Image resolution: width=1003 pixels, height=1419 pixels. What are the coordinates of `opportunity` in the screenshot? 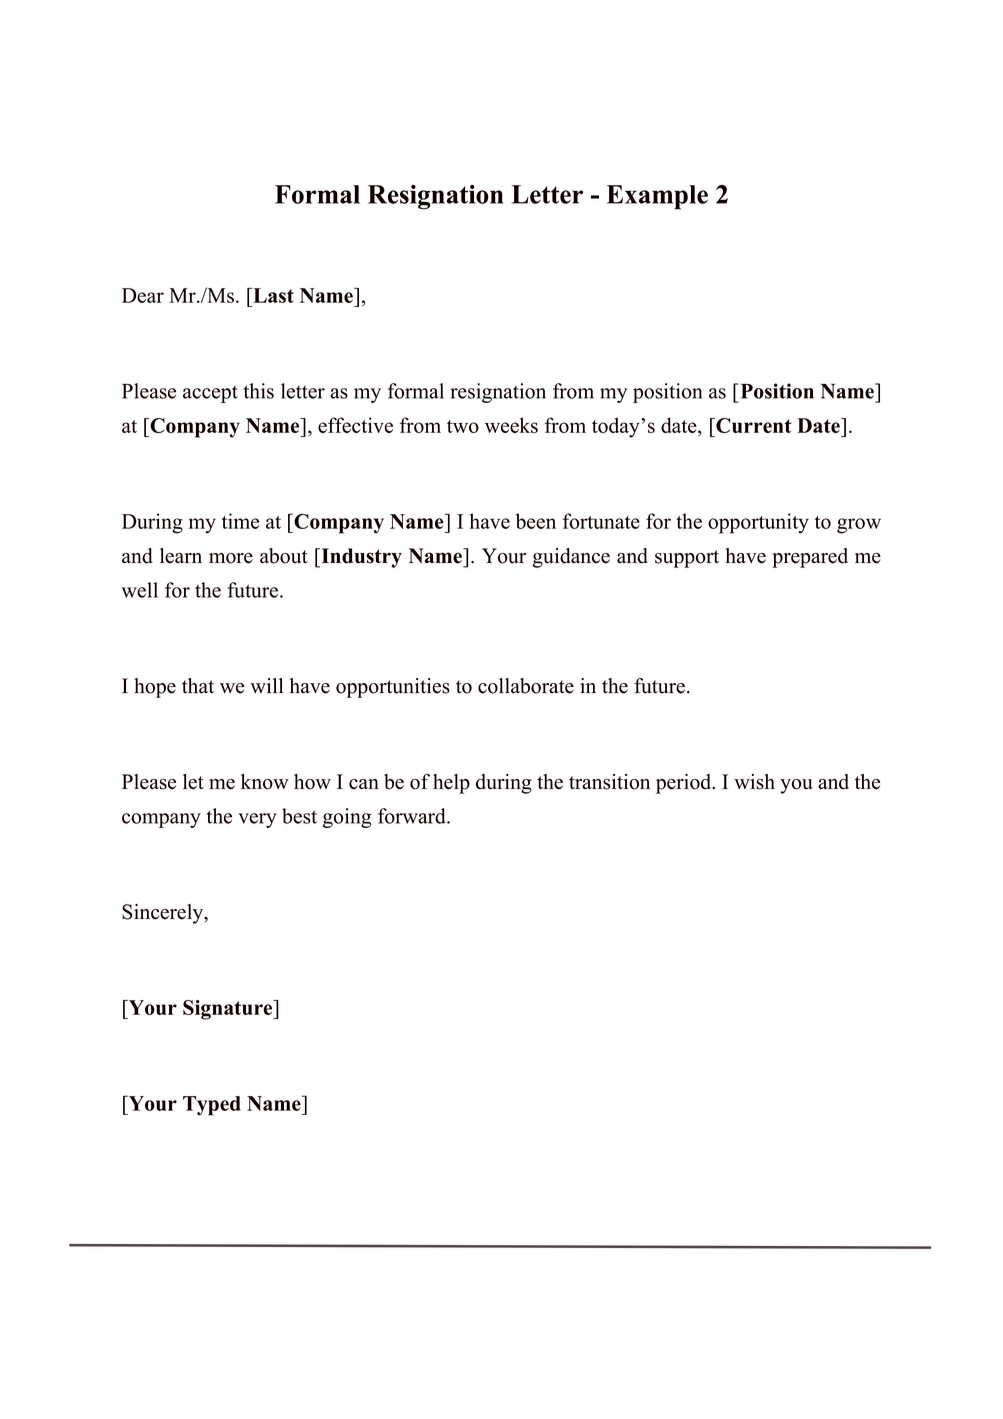 It's located at (758, 523).
